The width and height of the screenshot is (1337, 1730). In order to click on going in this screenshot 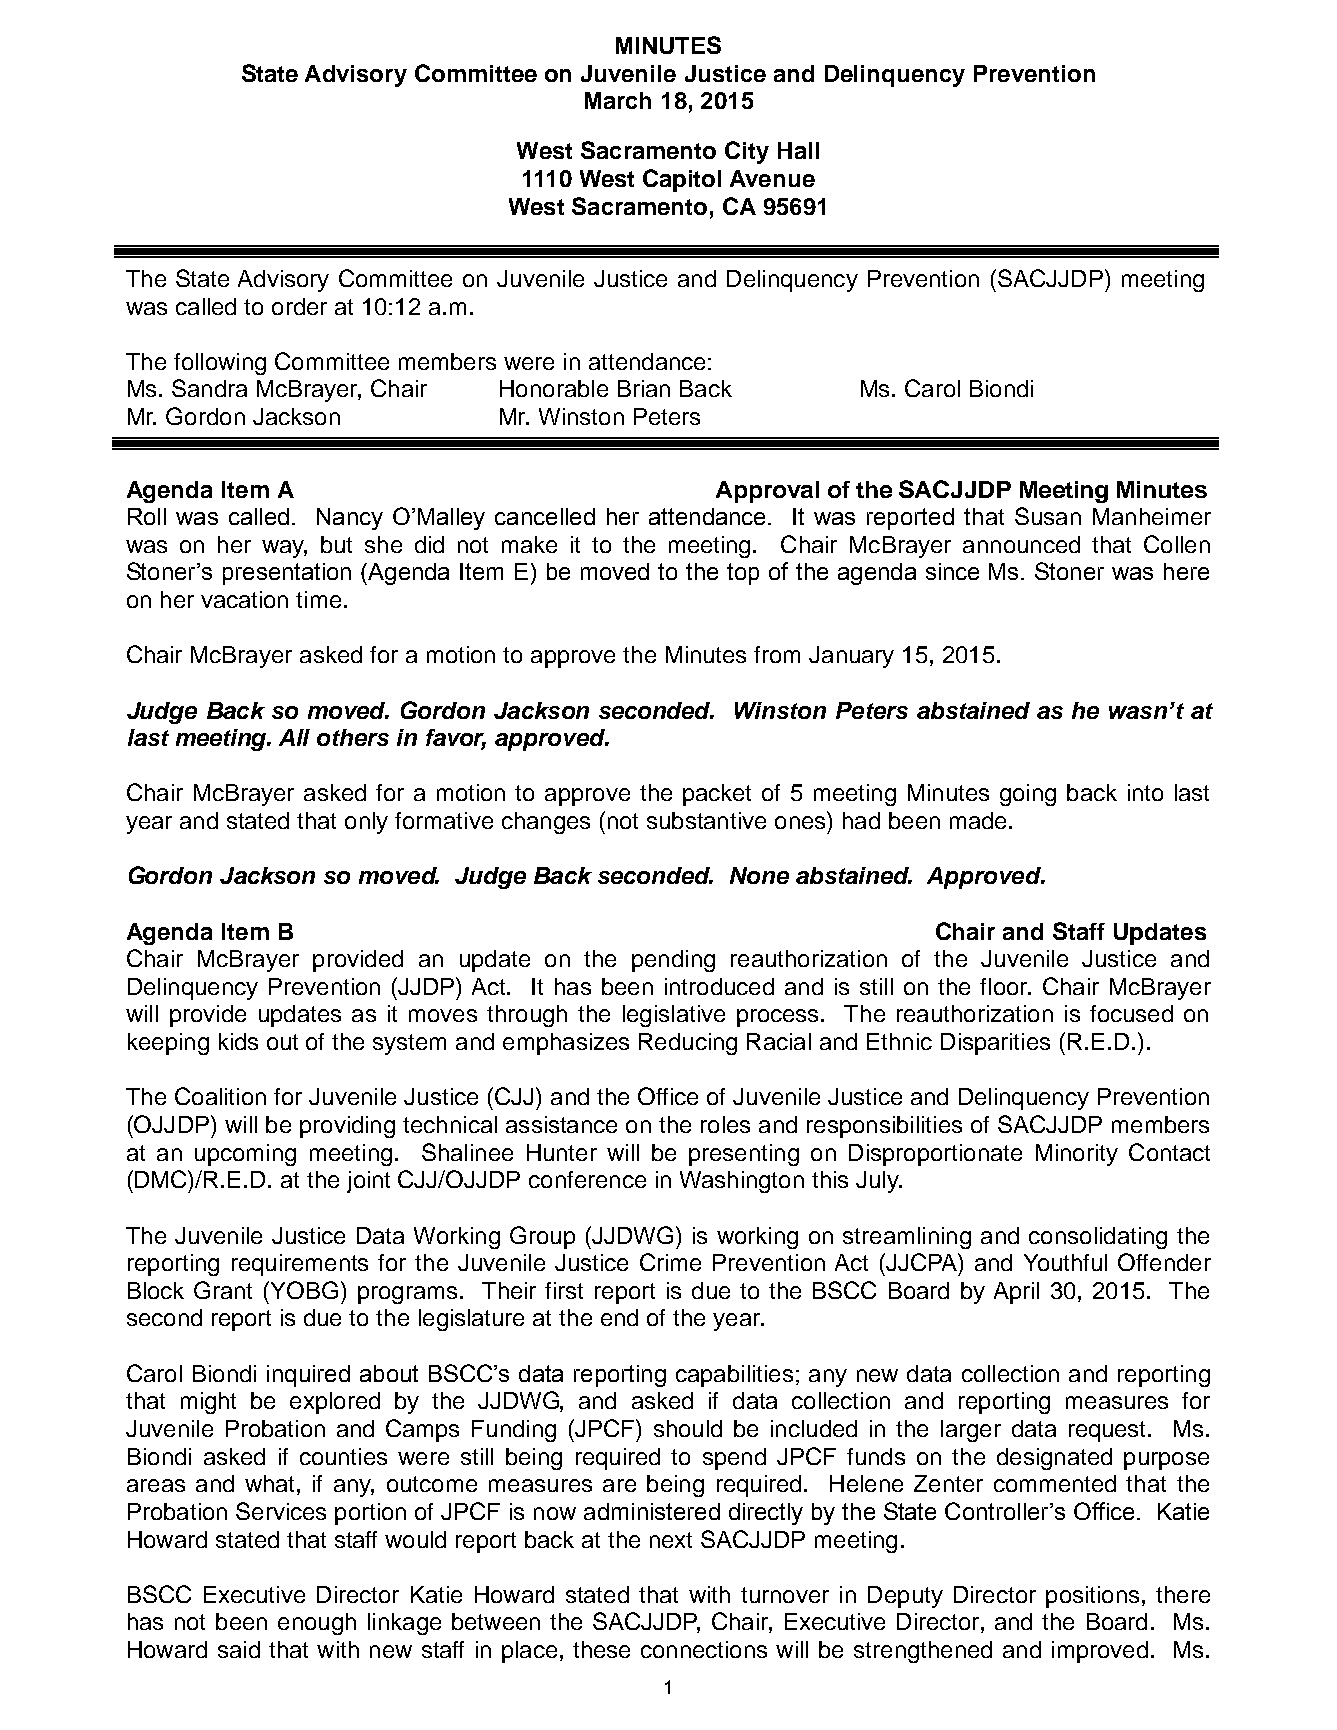, I will do `click(1028, 795)`.
